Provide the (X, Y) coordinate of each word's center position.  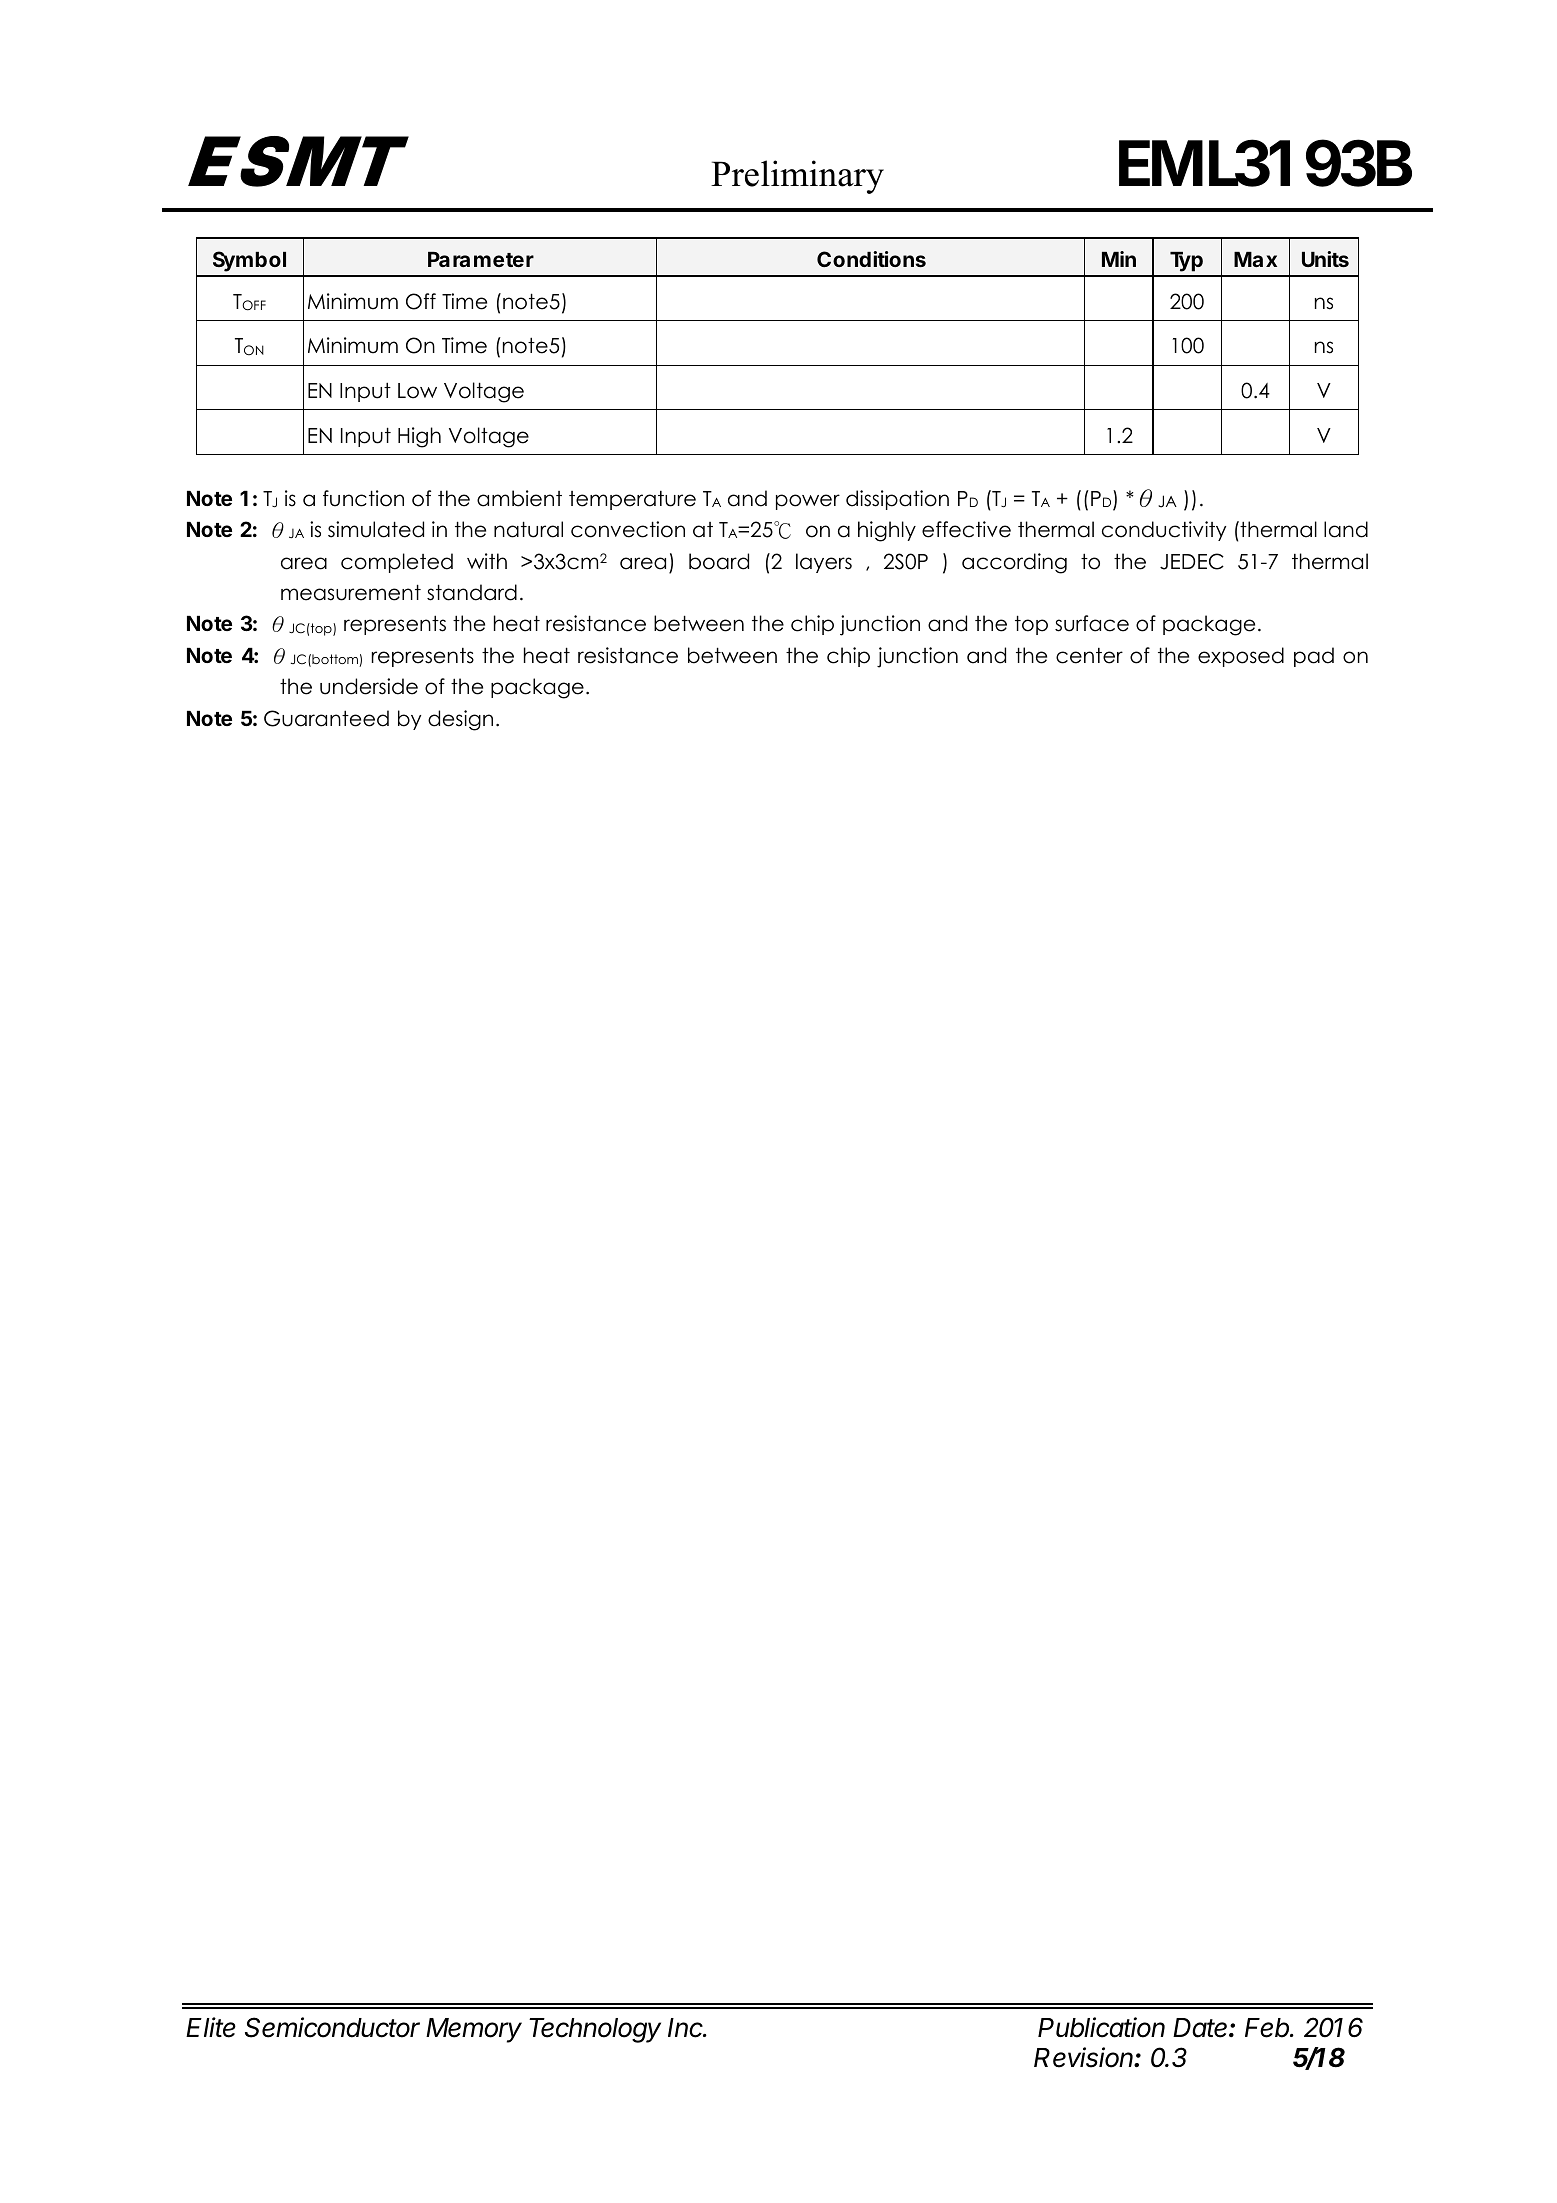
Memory (474, 2030)
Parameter (481, 259)
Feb (1268, 2028)
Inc (687, 2028)
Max (1255, 259)
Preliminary (797, 177)
